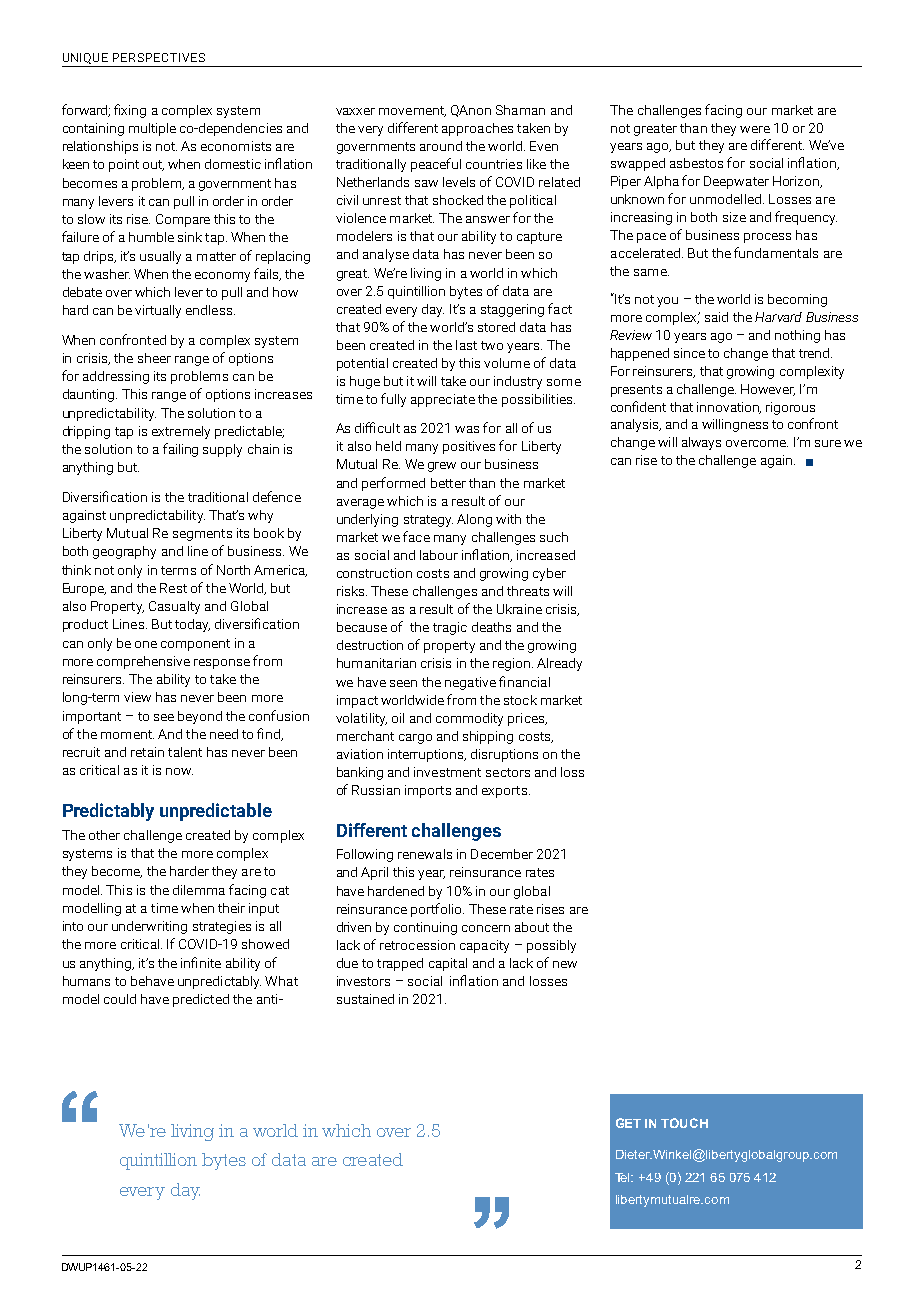 This document has height=1308, width=924. Describe the element at coordinates (755, 129) in the document. I see `were` at that location.
